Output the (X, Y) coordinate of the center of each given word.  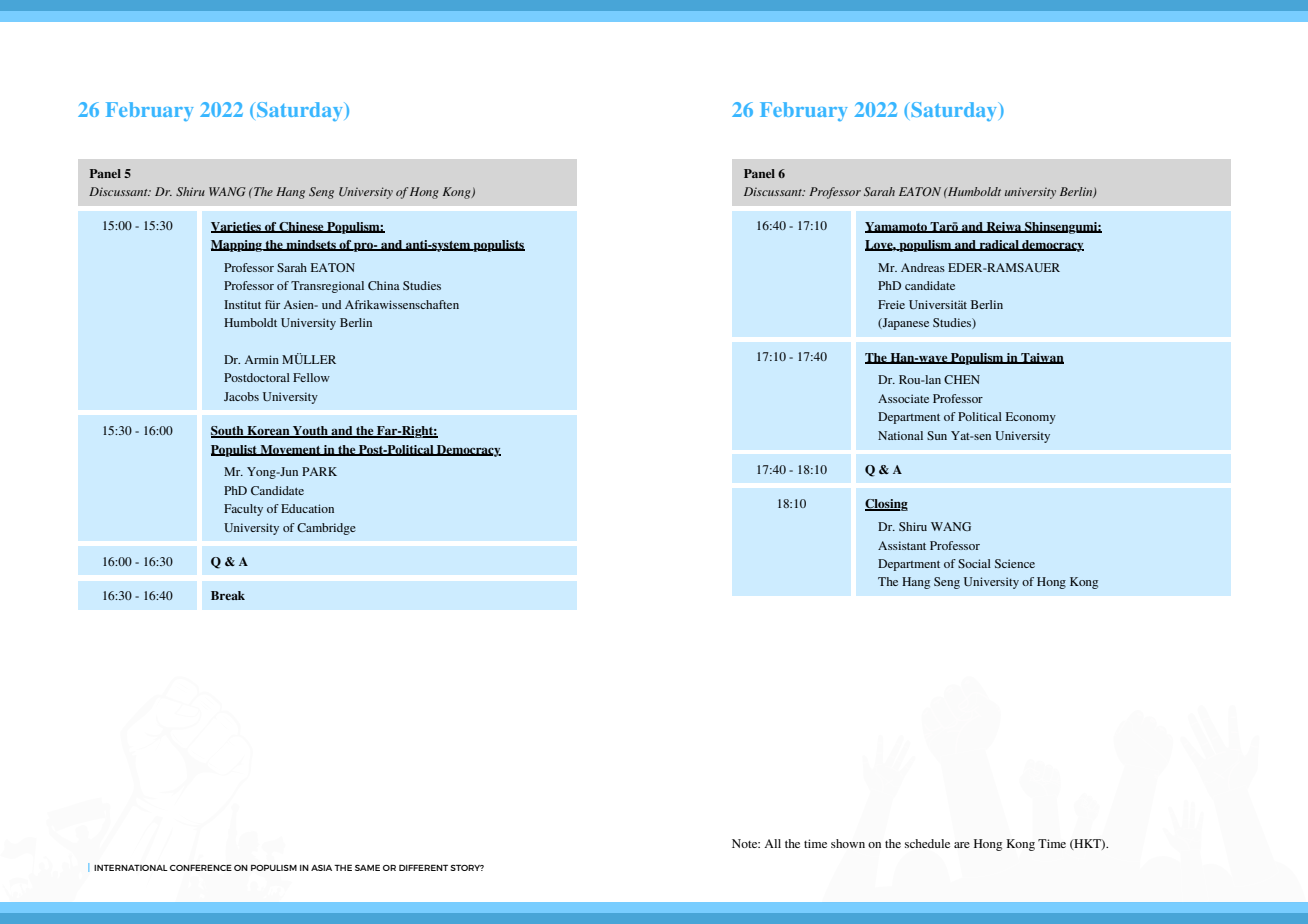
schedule (927, 843)
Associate (903, 398)
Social (974, 563)
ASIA (321, 868)
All (772, 843)
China (384, 285)
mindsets (311, 245)
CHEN (962, 379)
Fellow (311, 377)
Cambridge (326, 529)
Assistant (902, 545)
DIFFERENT (423, 868)
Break (228, 595)
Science (1015, 563)
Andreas (923, 267)
